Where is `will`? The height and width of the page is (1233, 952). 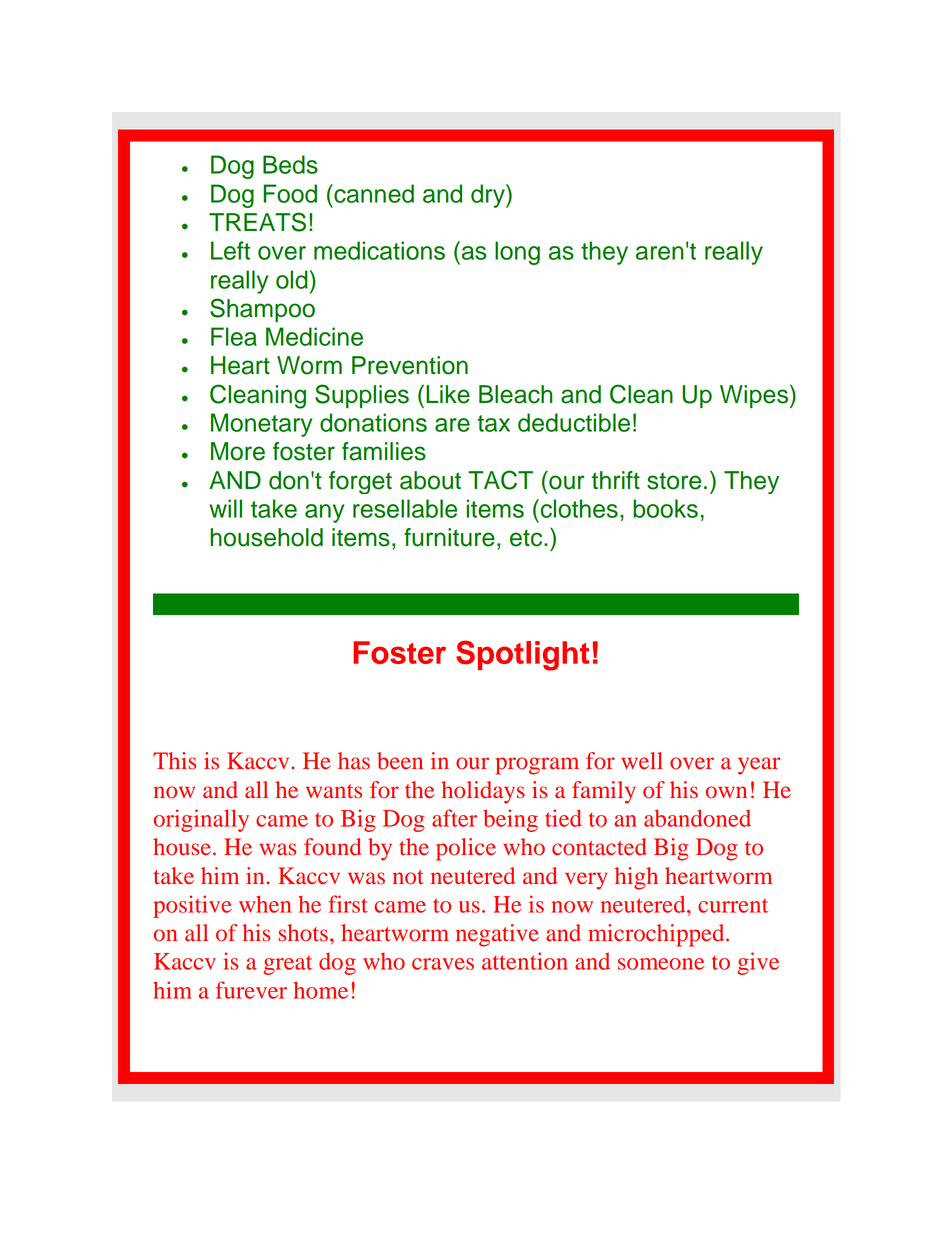
will is located at coordinates (225, 508).
